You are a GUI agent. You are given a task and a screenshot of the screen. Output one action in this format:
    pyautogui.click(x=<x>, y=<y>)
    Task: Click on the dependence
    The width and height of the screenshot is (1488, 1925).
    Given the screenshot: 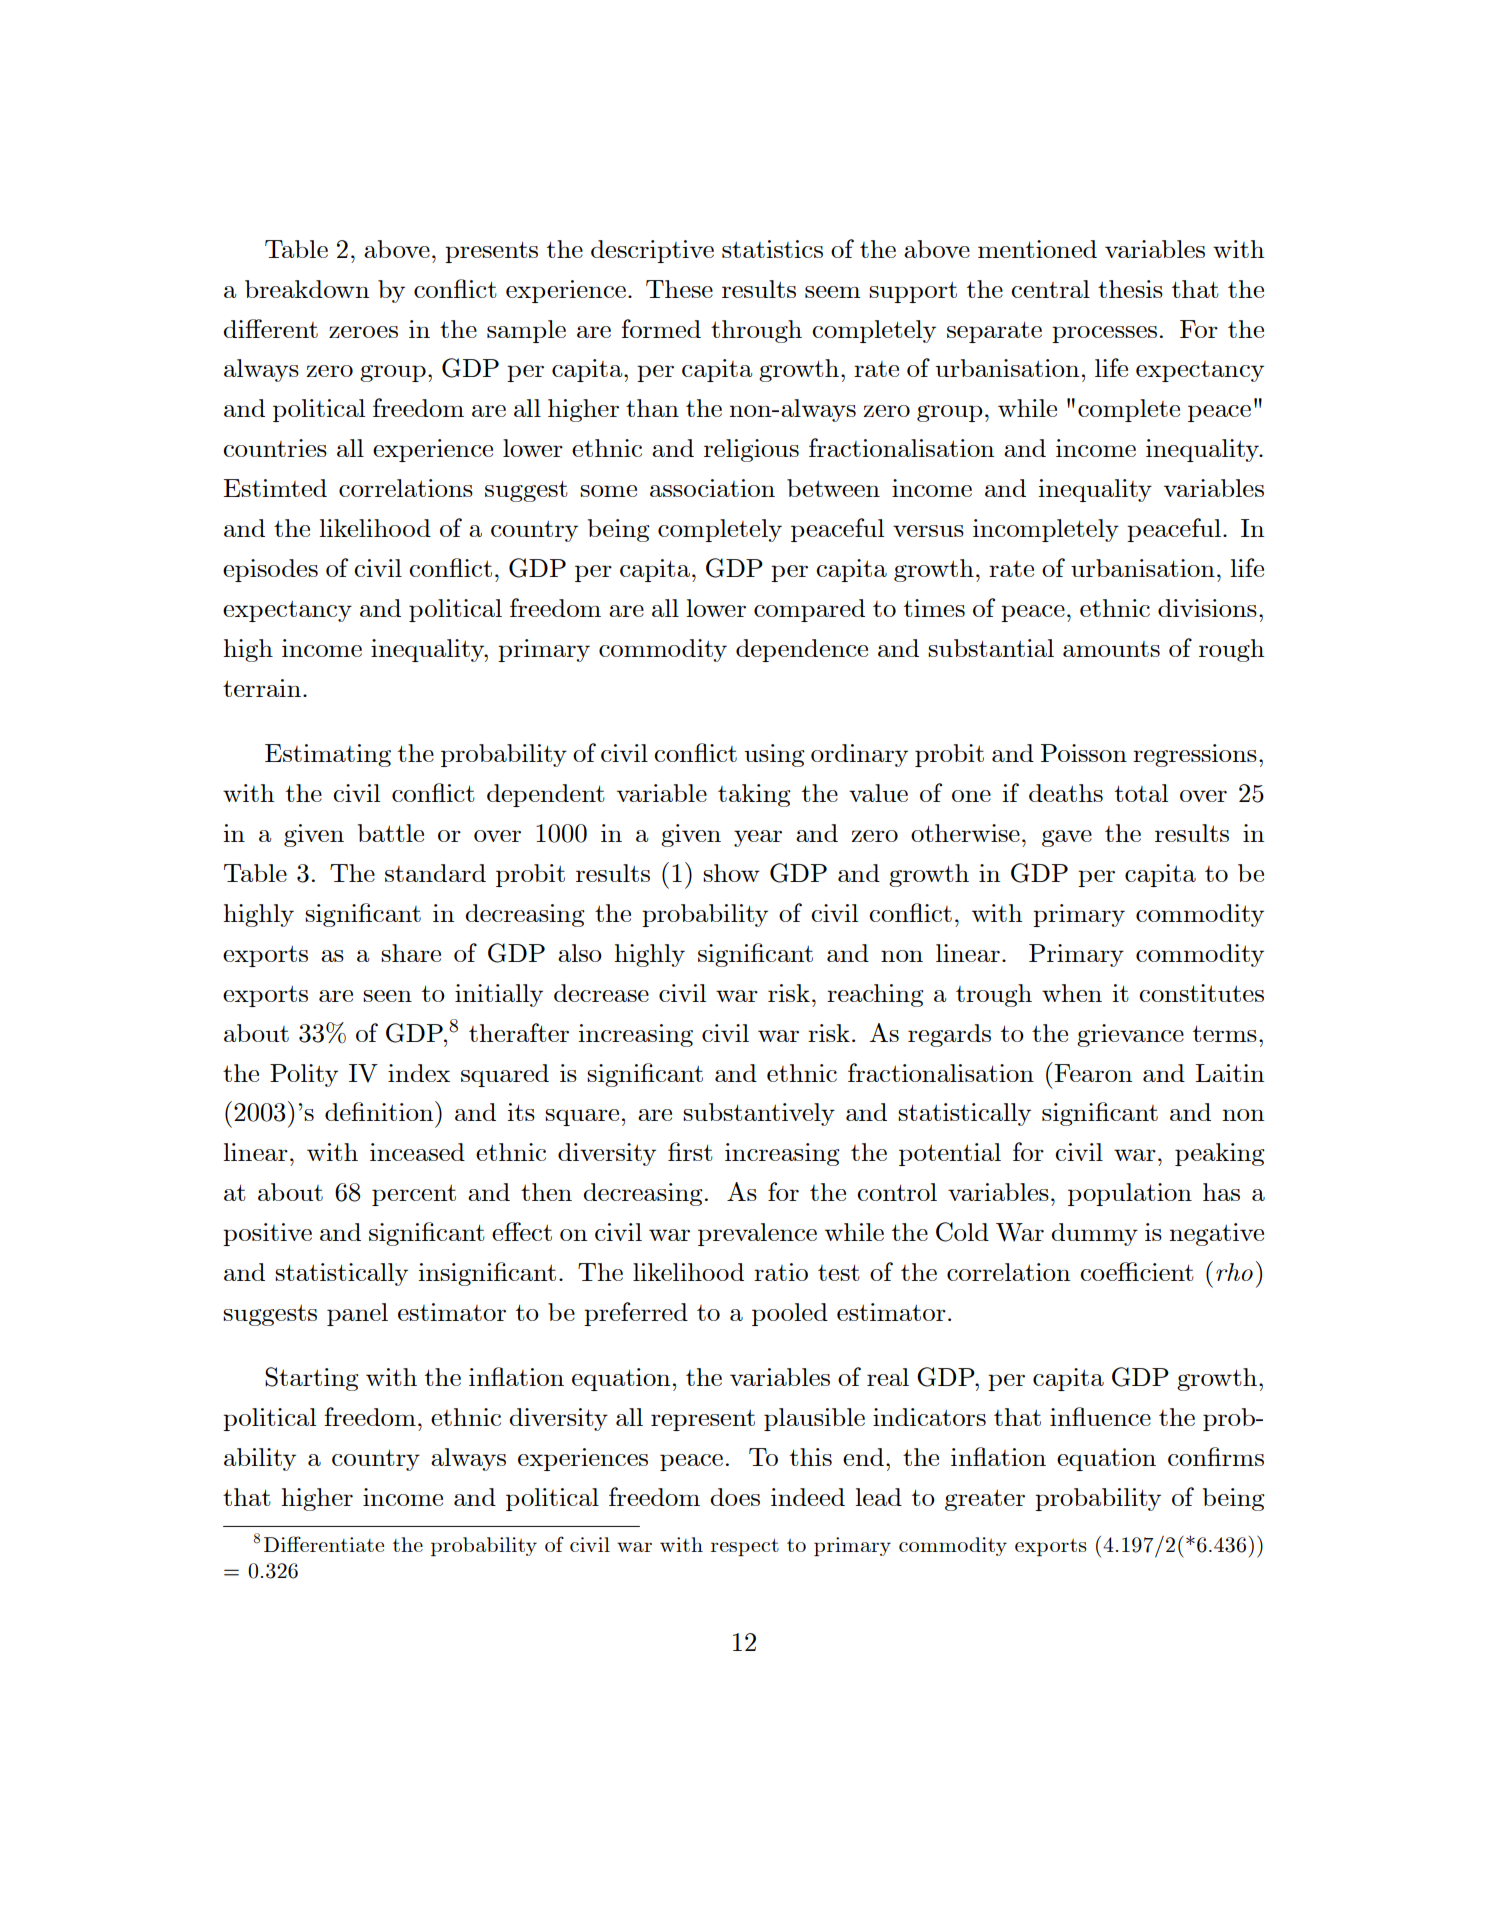 What is the action you would take?
    pyautogui.click(x=802, y=650)
